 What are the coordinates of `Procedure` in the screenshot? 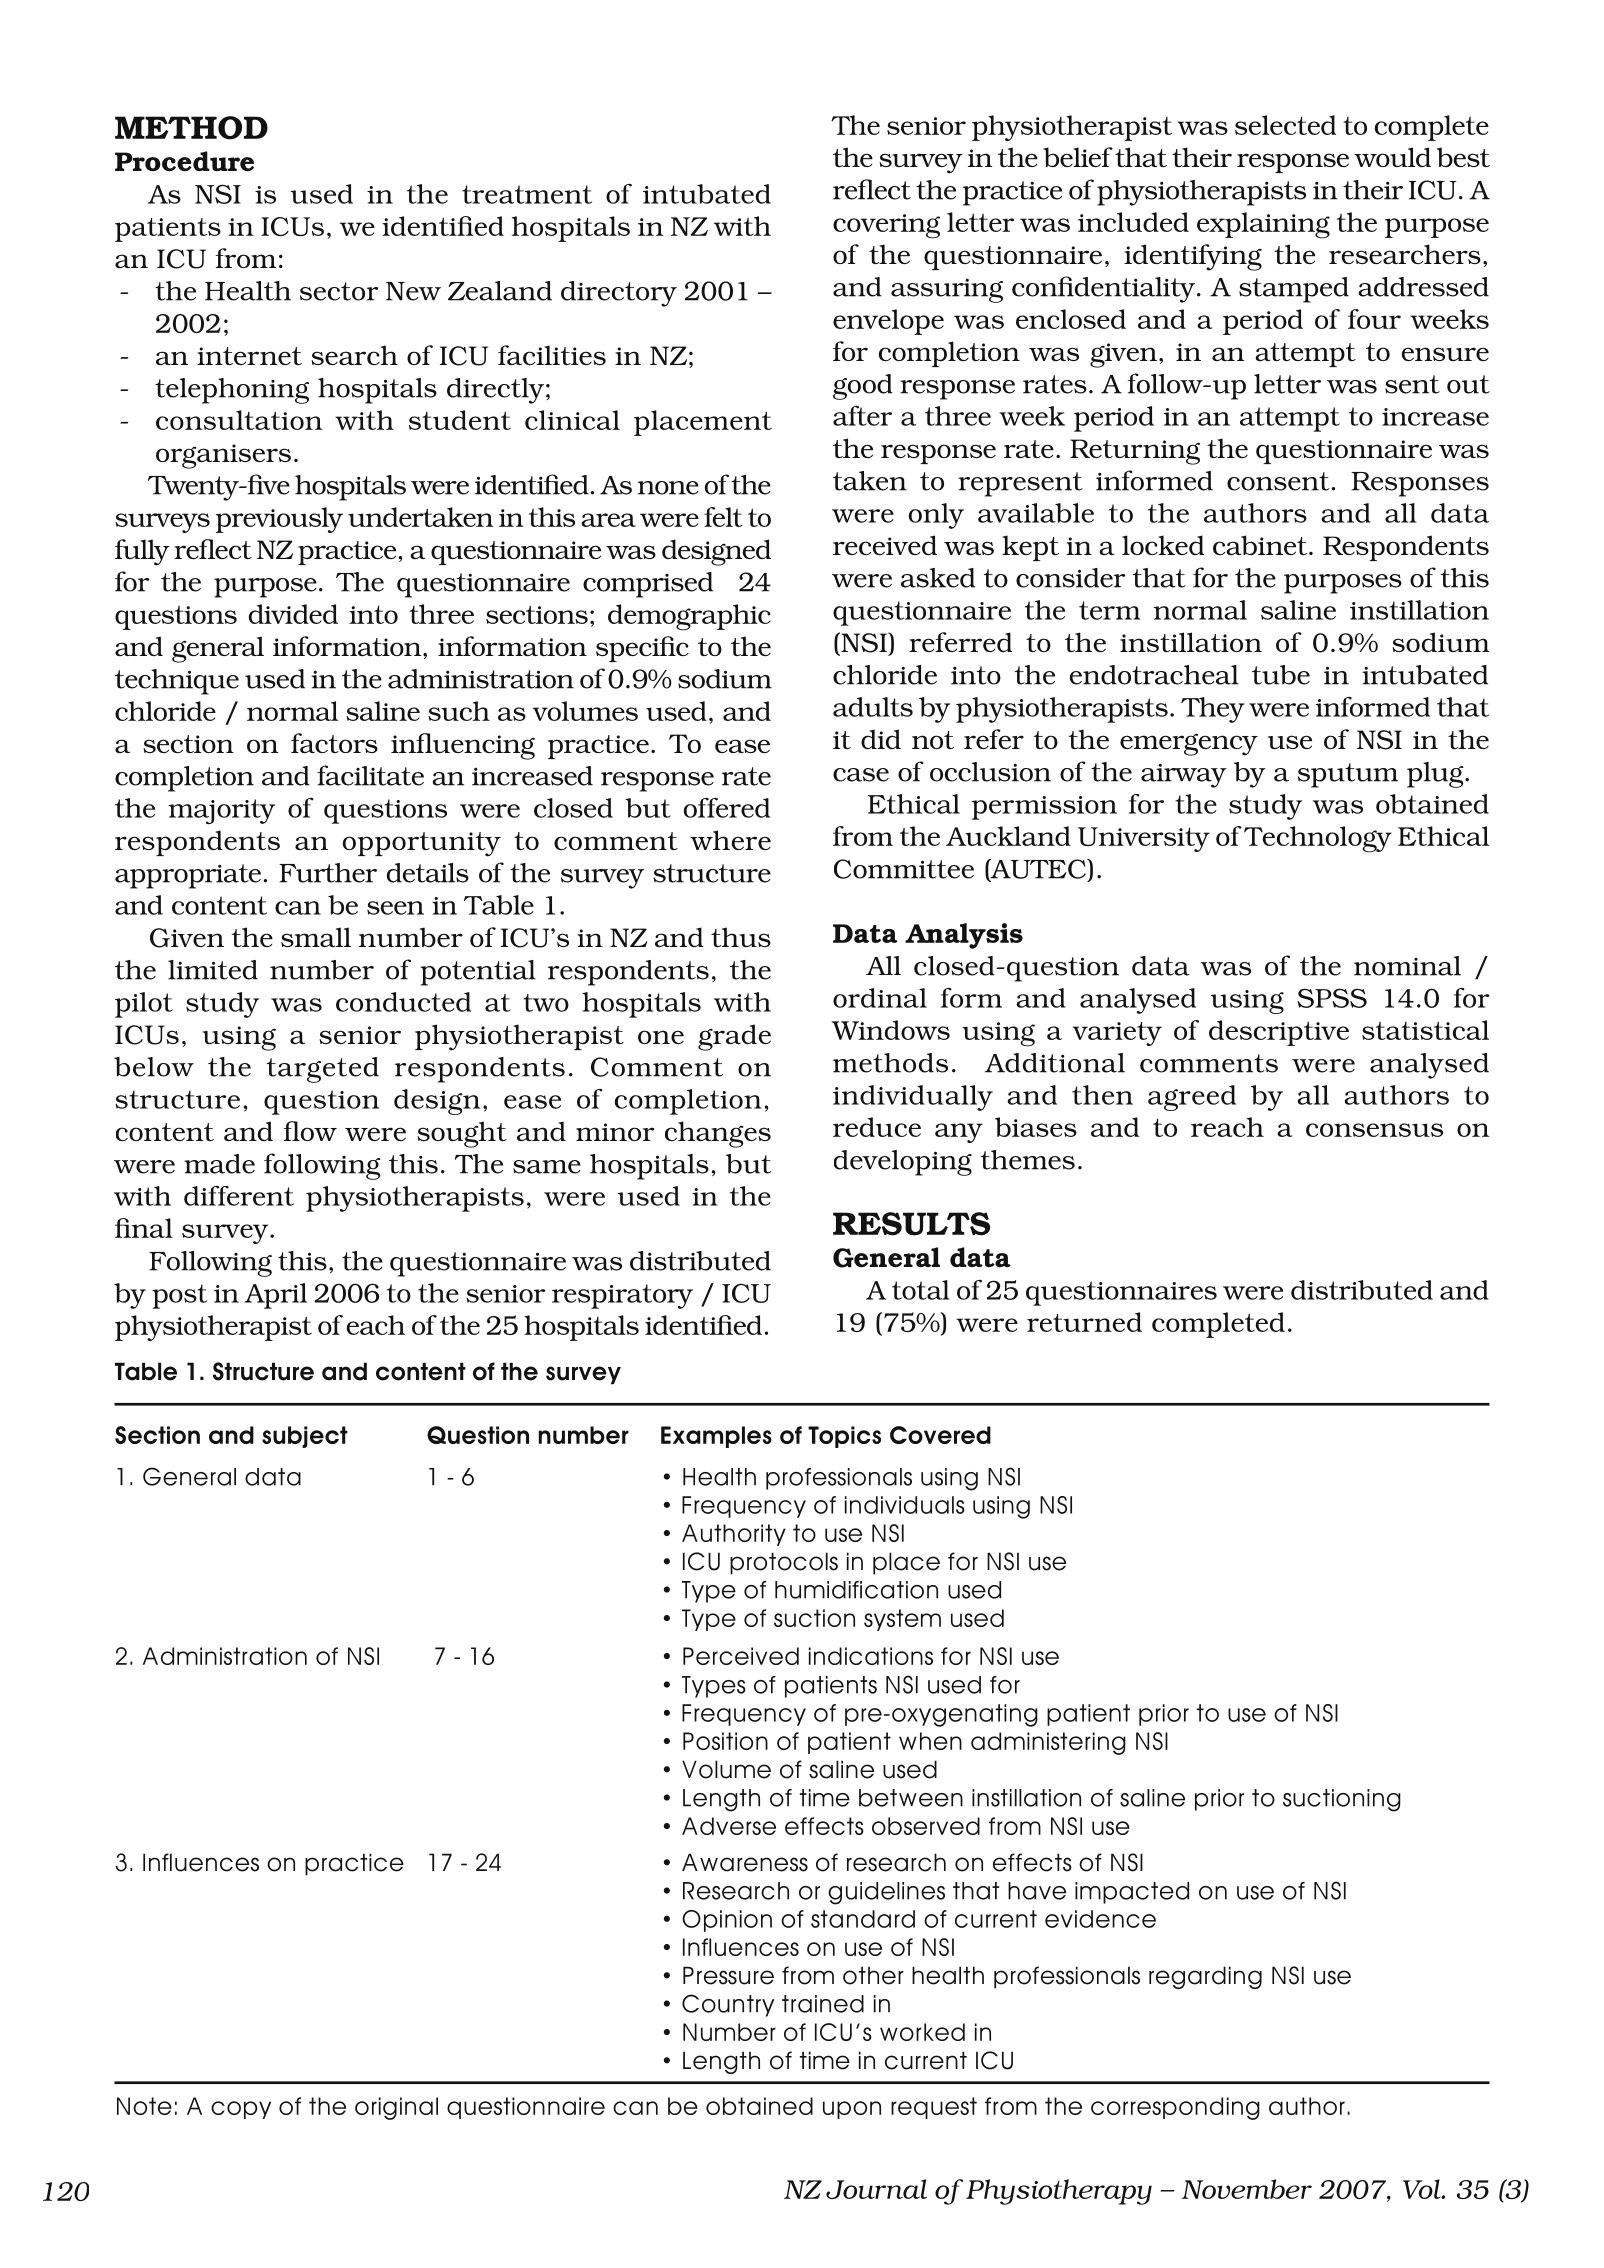 It's located at (184, 161).
